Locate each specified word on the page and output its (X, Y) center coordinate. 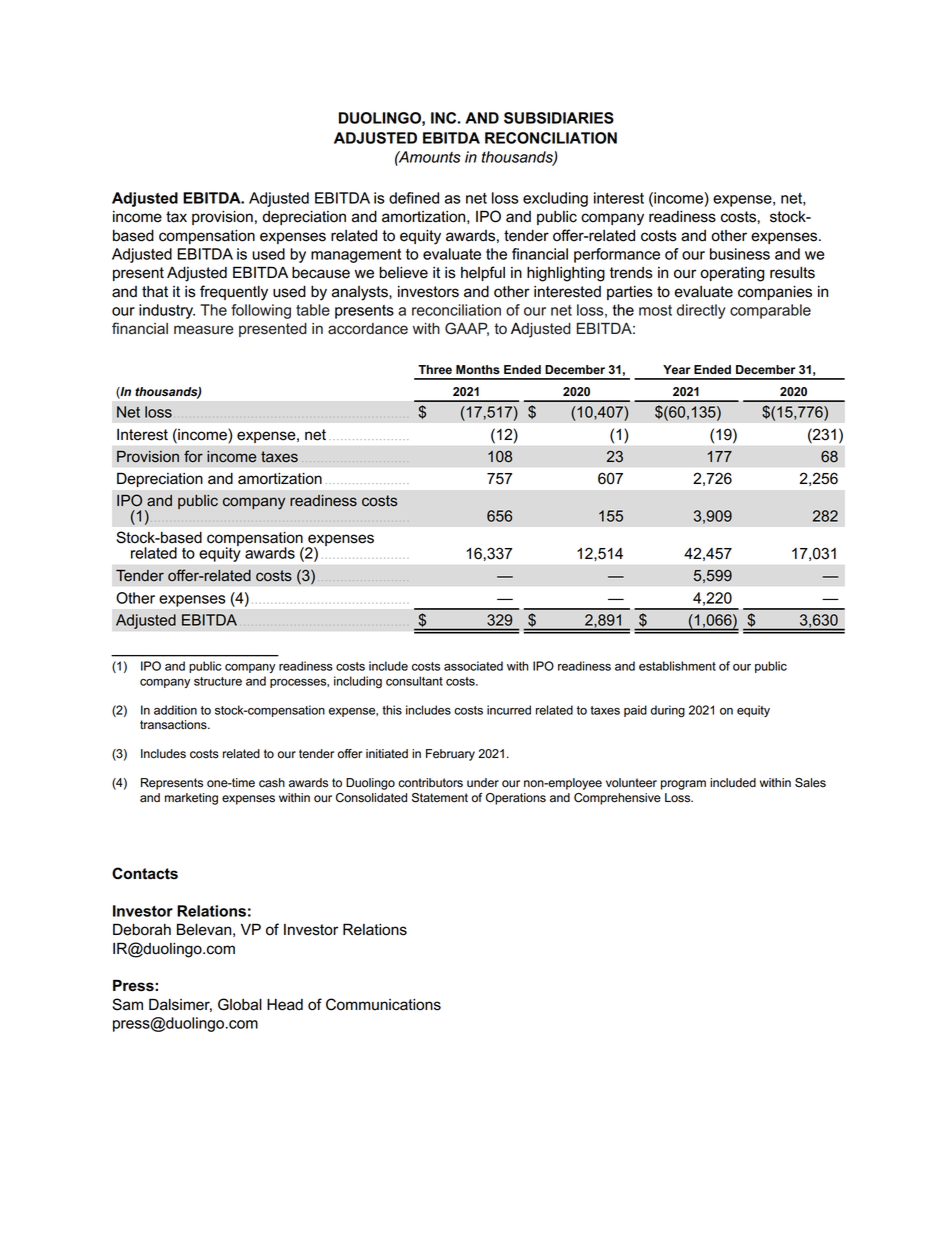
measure (204, 330)
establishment (677, 666)
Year (676, 369)
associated (473, 666)
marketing (191, 799)
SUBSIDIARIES (559, 118)
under (483, 783)
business (740, 254)
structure (218, 681)
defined (414, 198)
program (683, 785)
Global (240, 1004)
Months (478, 370)
